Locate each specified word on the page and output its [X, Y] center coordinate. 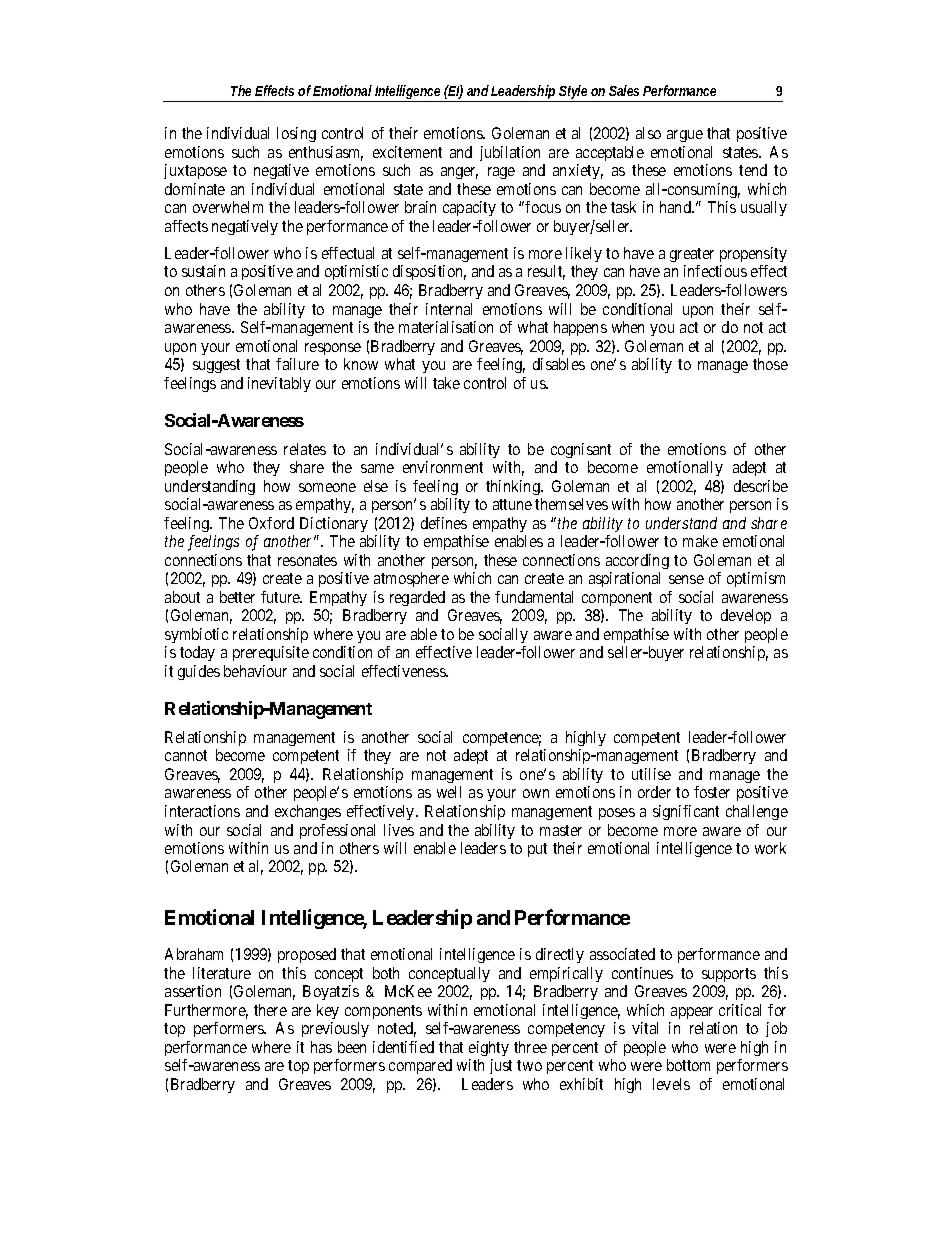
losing [296, 134]
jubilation [510, 153]
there [270, 1010]
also [648, 133]
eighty [489, 1048]
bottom [688, 1065]
